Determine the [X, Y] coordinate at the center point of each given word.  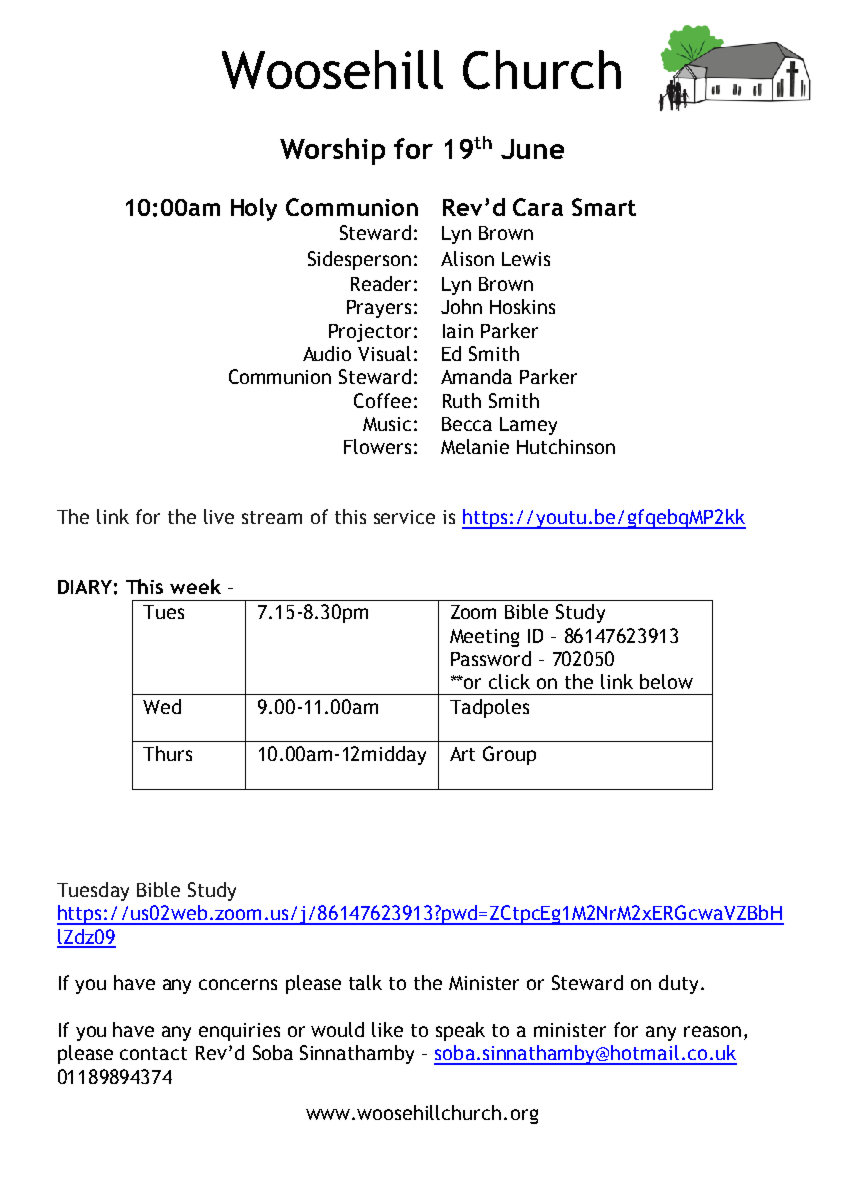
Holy [254, 209]
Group [509, 755]
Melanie [475, 446]
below [666, 681]
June [532, 149]
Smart [604, 207]
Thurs [167, 753]
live [219, 516]
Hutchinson [566, 446]
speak [460, 1031]
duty [678, 984]
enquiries [239, 1032]
